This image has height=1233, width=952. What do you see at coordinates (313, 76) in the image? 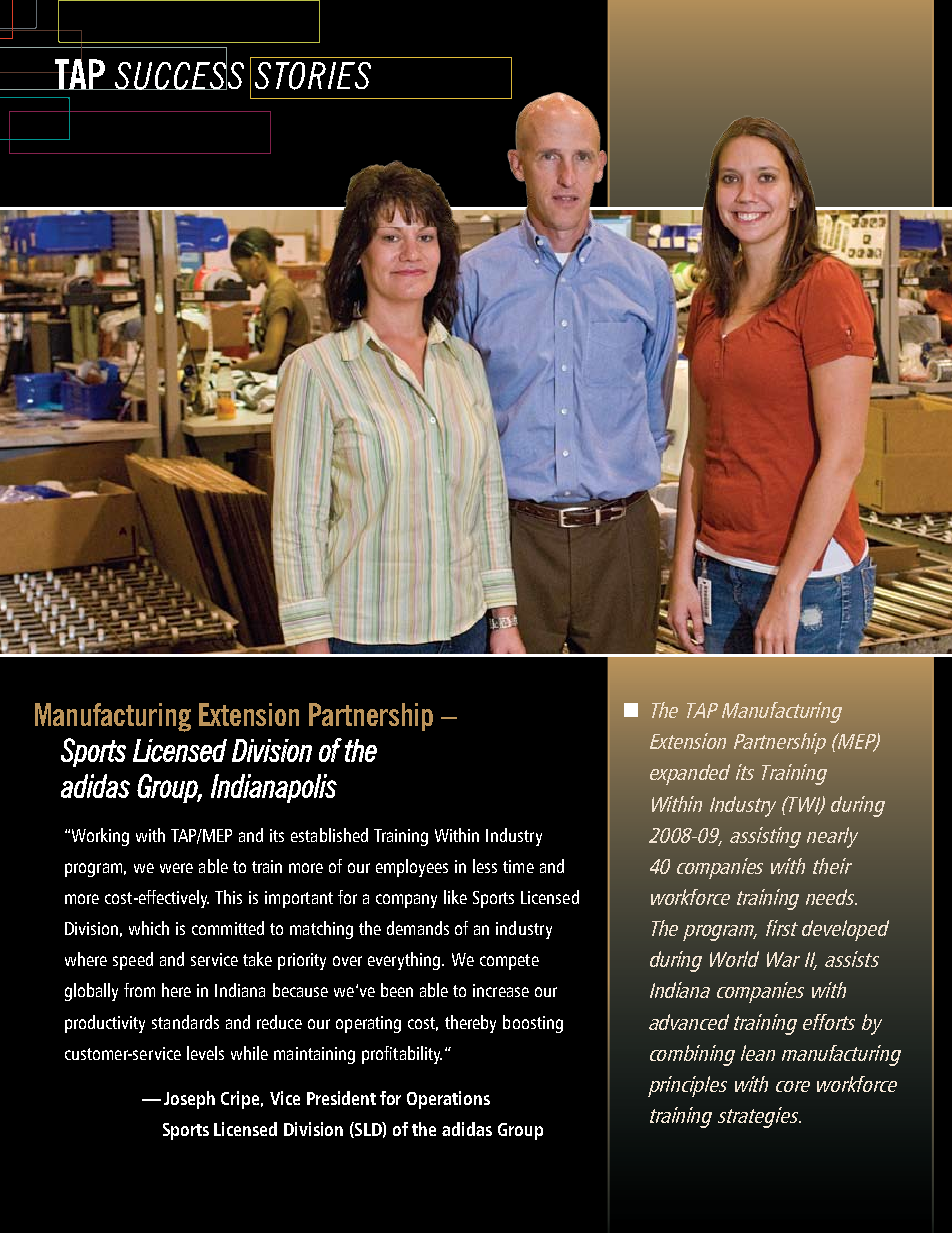
I see `STORIES` at bounding box center [313, 76].
